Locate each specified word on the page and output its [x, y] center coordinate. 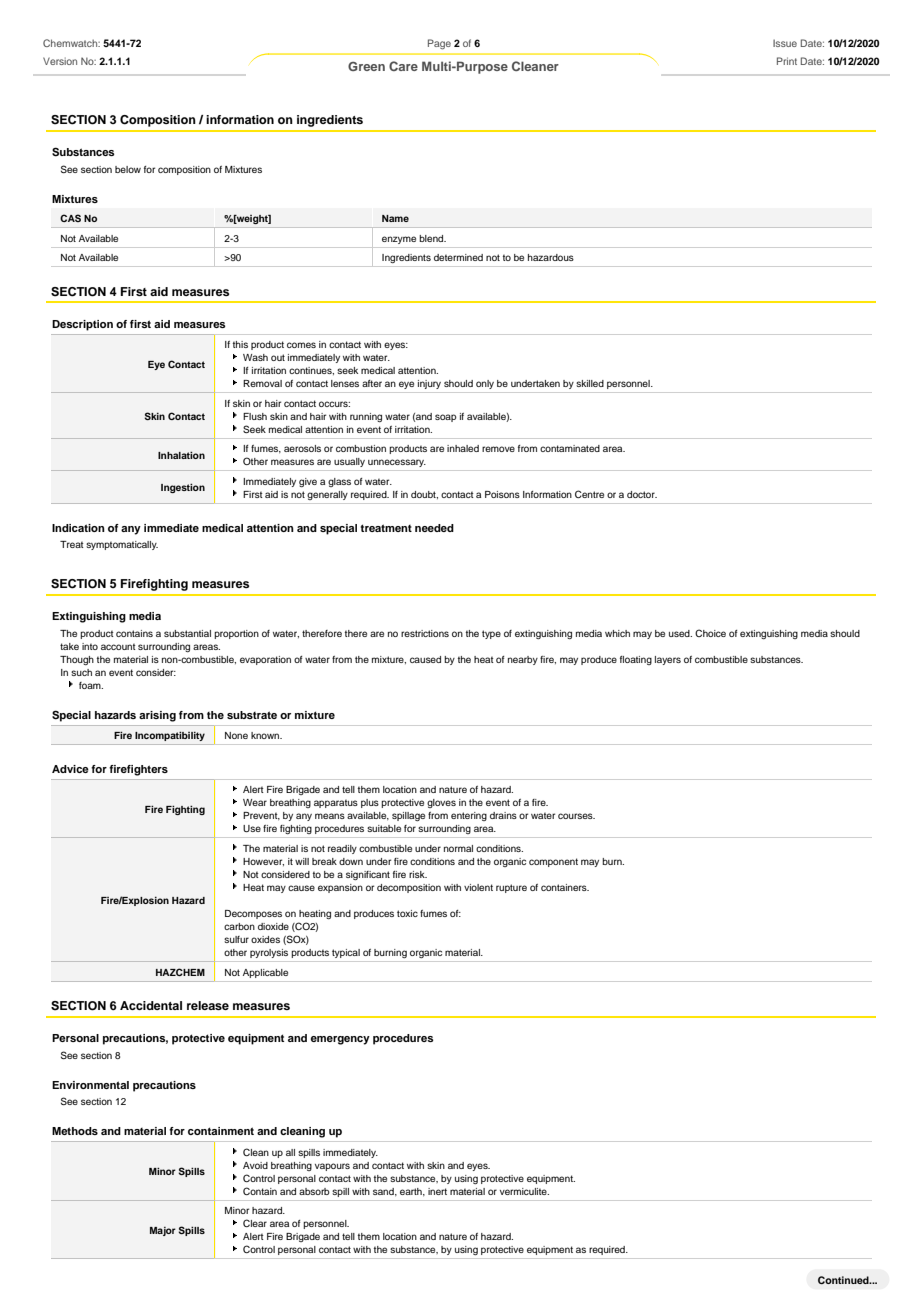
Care [403, 66]
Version [60, 61]
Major [163, 1231]
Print [787, 61]
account [118, 647]
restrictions [425, 633]
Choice [710, 633]
